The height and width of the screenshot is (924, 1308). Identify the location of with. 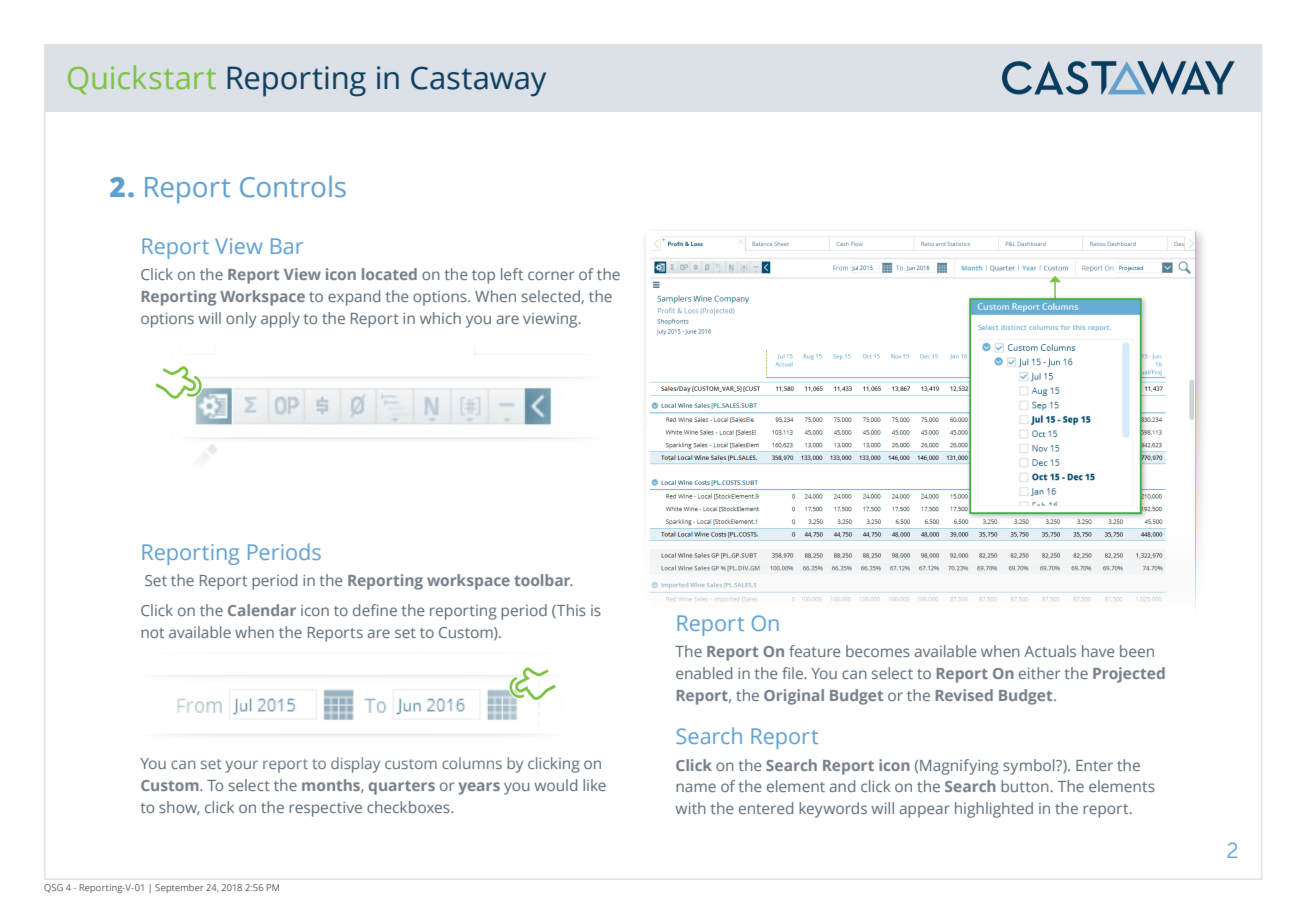
(690, 808).
